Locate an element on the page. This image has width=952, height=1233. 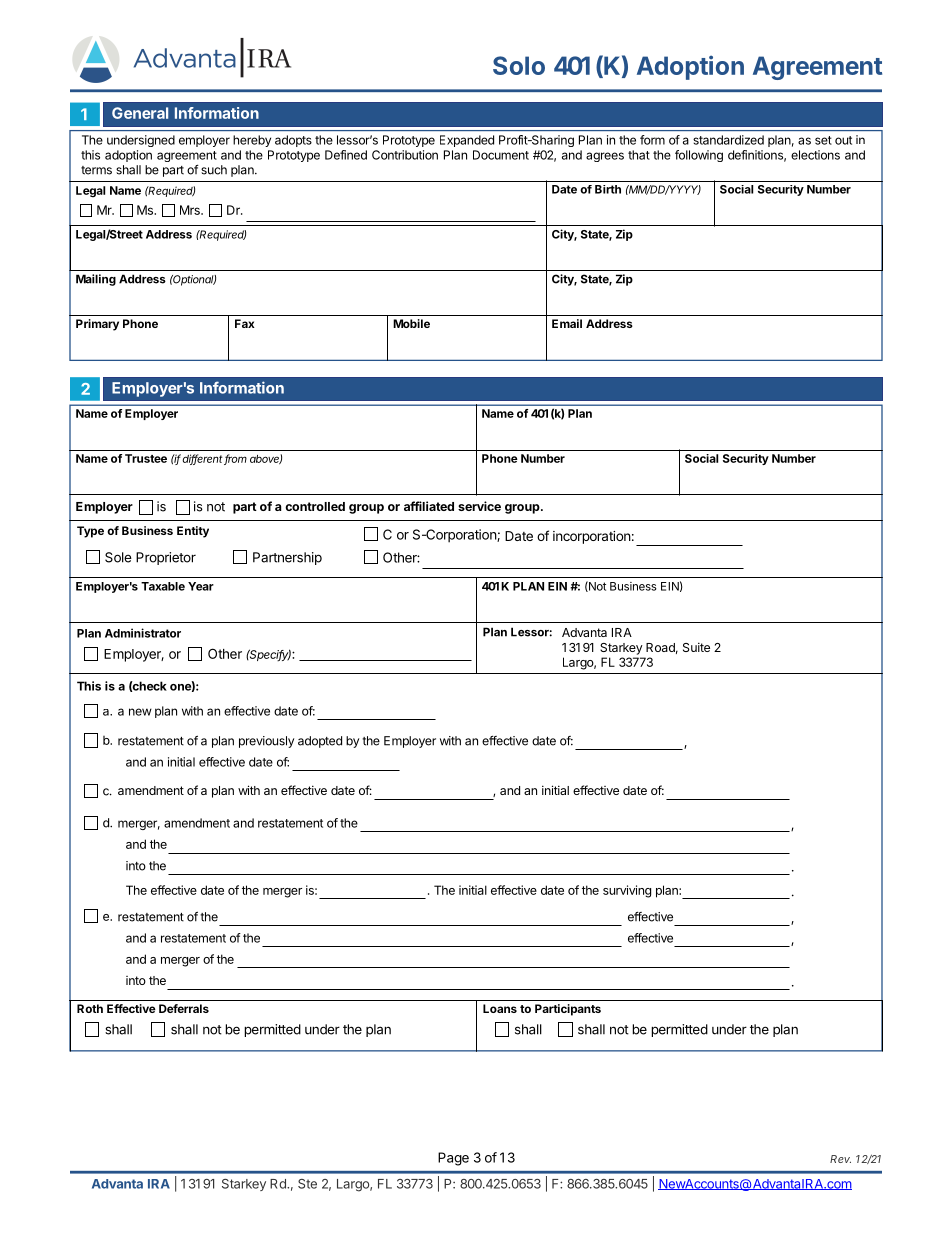
Optional is located at coordinates (194, 280).
